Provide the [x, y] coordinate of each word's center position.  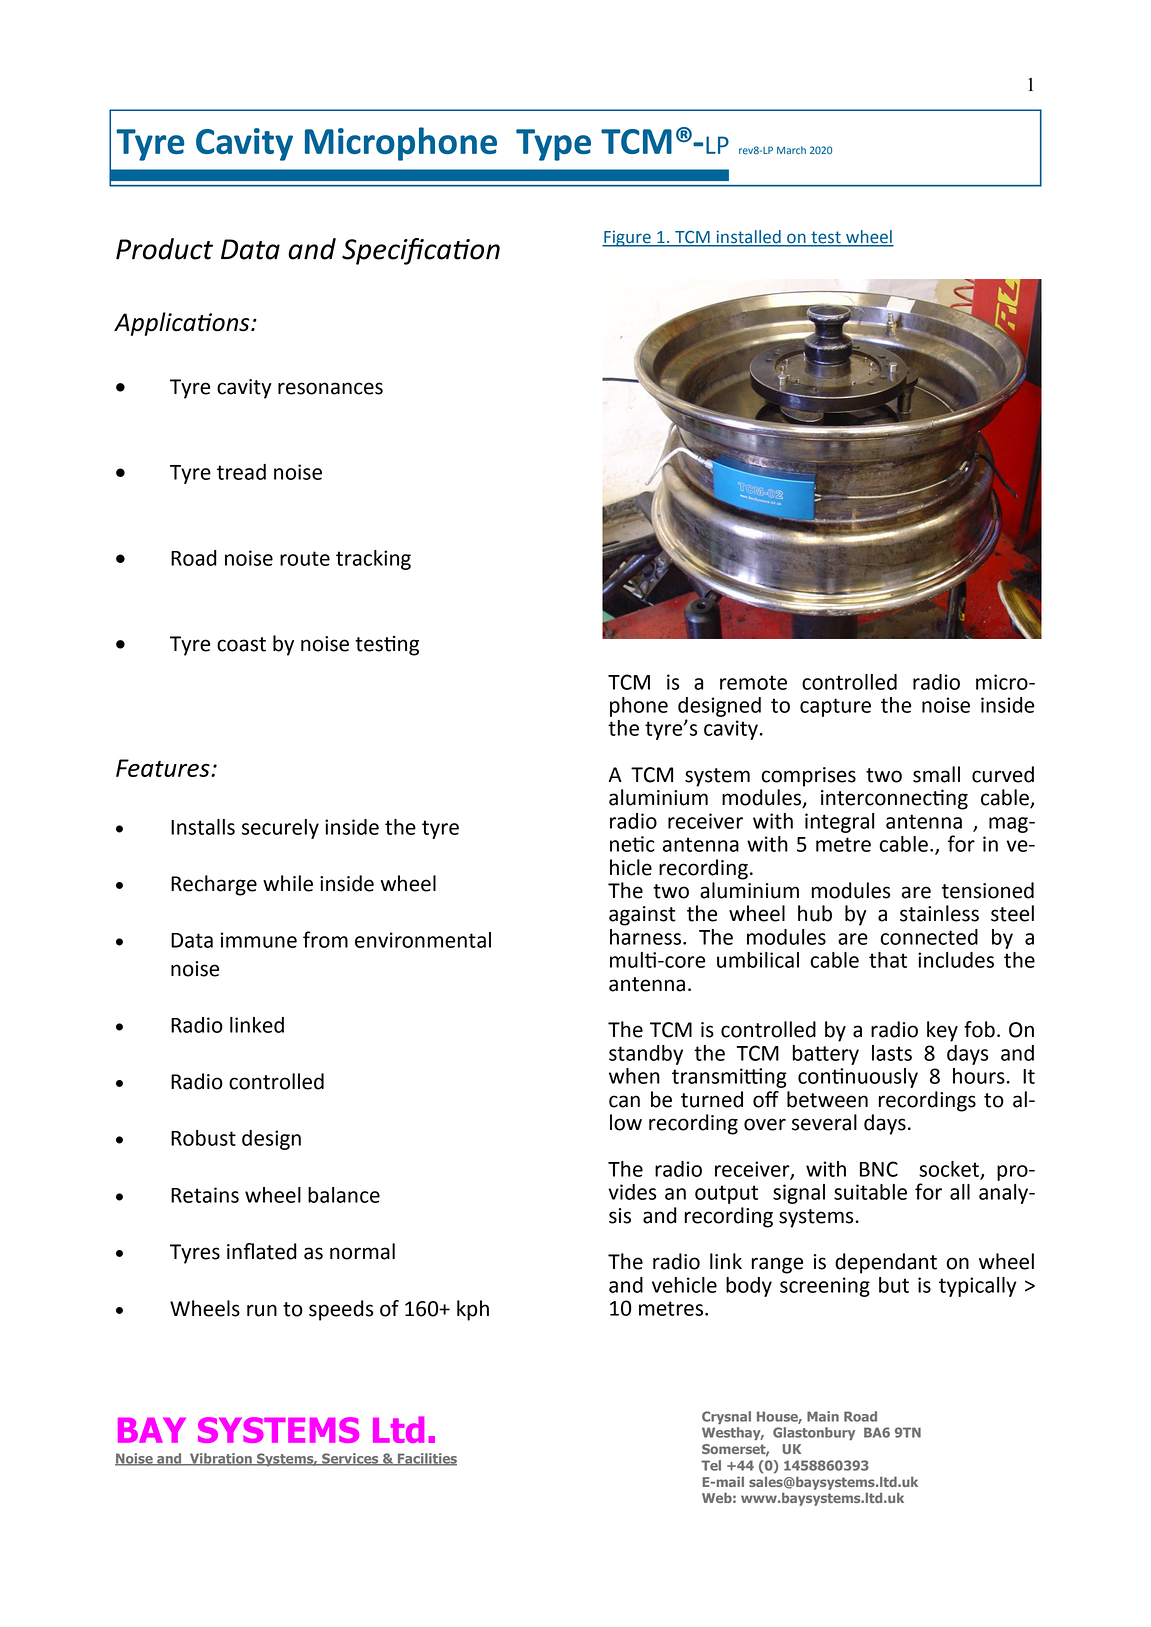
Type [553, 145]
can [624, 1101]
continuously [858, 1078]
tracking [373, 560]
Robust [203, 1138]
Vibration [221, 1459]
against [642, 916]
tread [241, 472]
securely [280, 829]
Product [164, 249]
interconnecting [894, 799]
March [791, 150]
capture [835, 707]
